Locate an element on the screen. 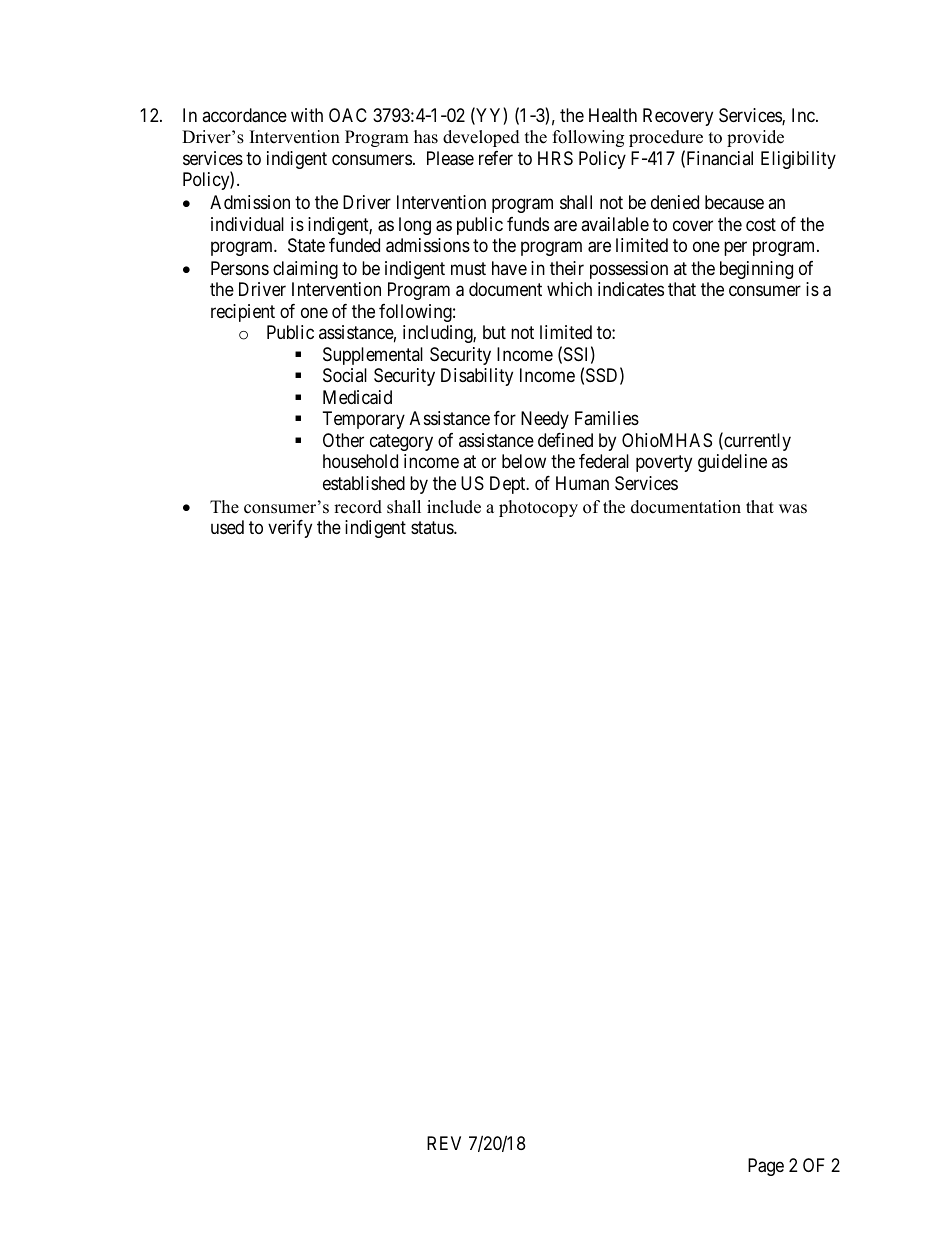 This screenshot has width=952, height=1233. was is located at coordinates (793, 509).
